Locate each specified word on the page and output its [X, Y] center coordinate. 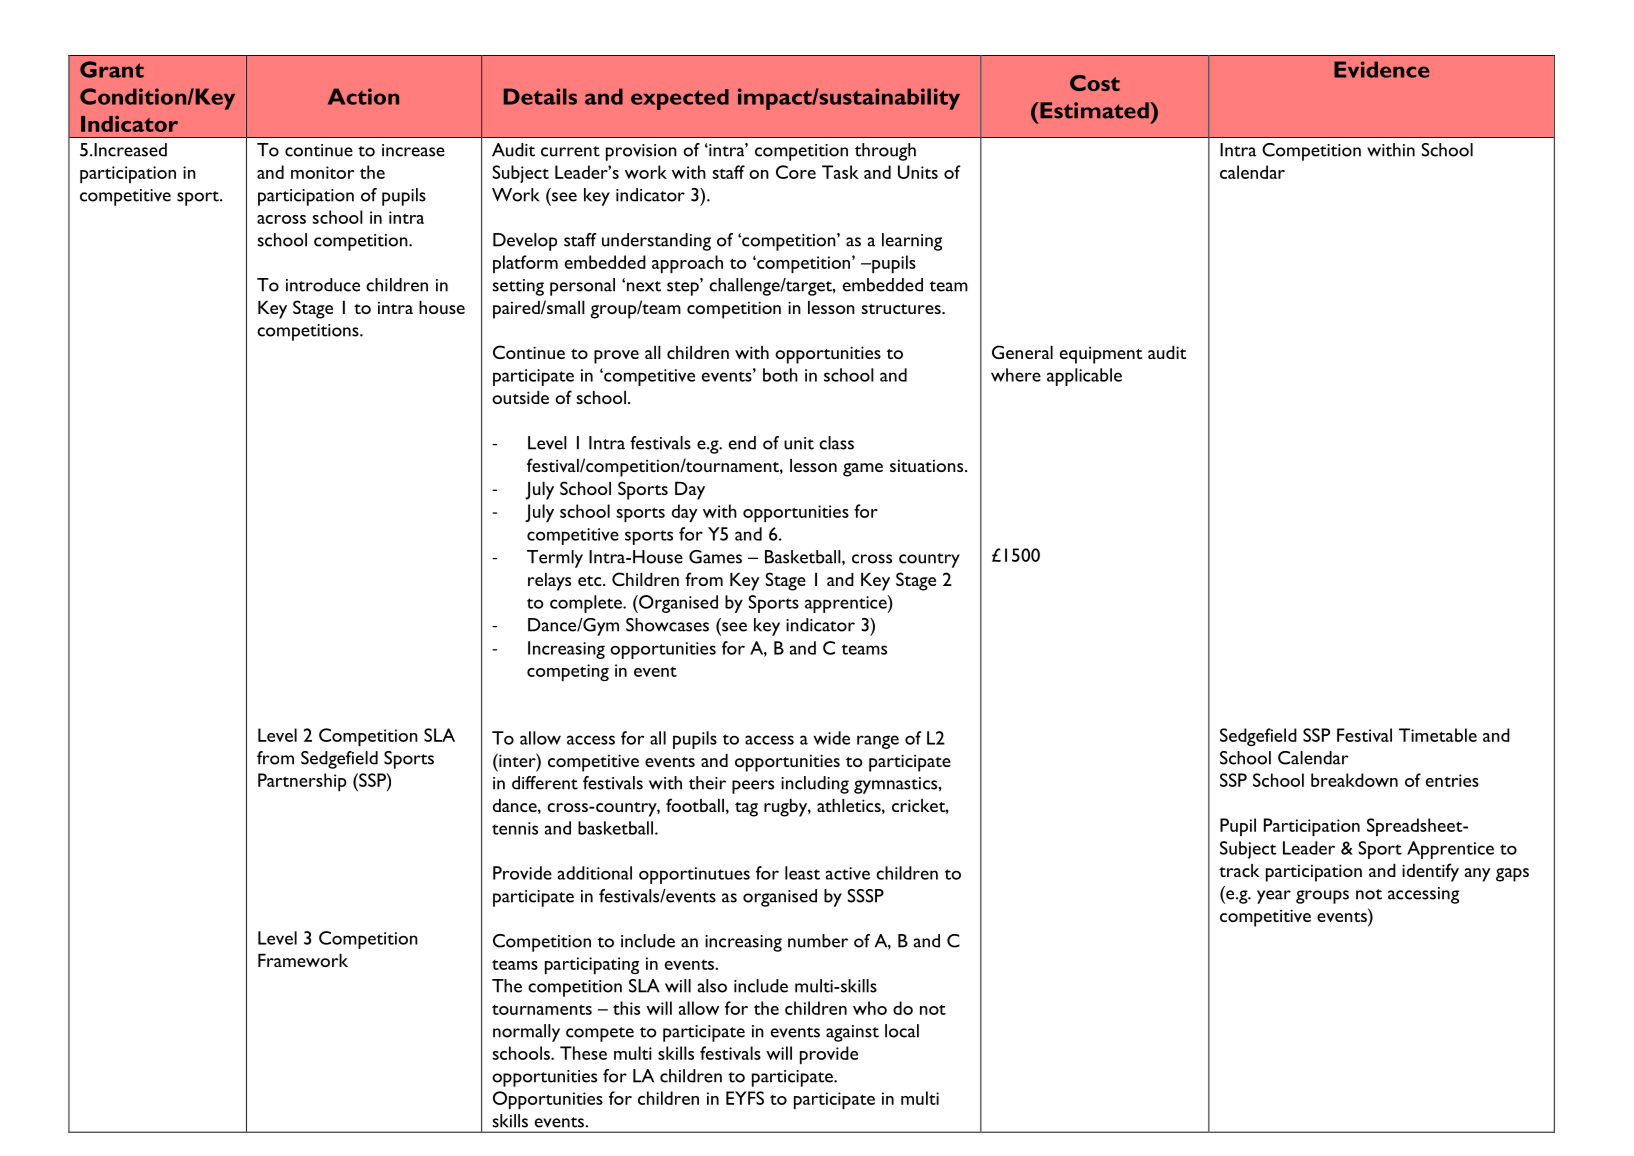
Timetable [1438, 735]
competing [568, 672]
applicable [1084, 377]
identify [1430, 872]
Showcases [667, 625]
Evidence [1381, 69]
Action [363, 96]
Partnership [302, 782]
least [802, 873]
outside [520, 397]
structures [902, 309]
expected [680, 99]
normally [526, 1033]
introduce [323, 285]
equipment [1101, 355]
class [836, 443]
